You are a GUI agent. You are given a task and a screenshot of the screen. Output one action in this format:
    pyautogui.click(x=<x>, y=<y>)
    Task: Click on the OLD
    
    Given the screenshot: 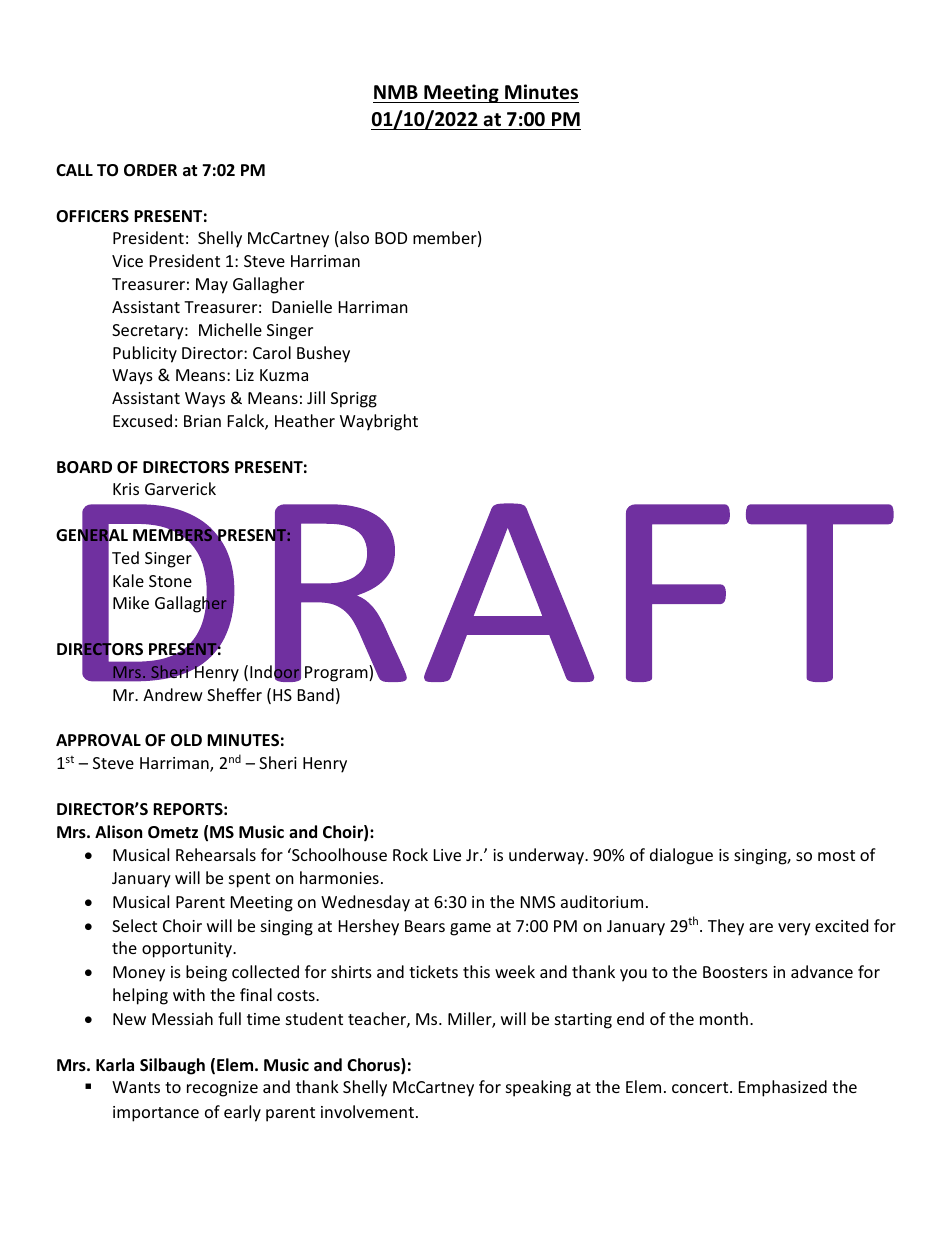 What is the action you would take?
    pyautogui.click(x=186, y=740)
